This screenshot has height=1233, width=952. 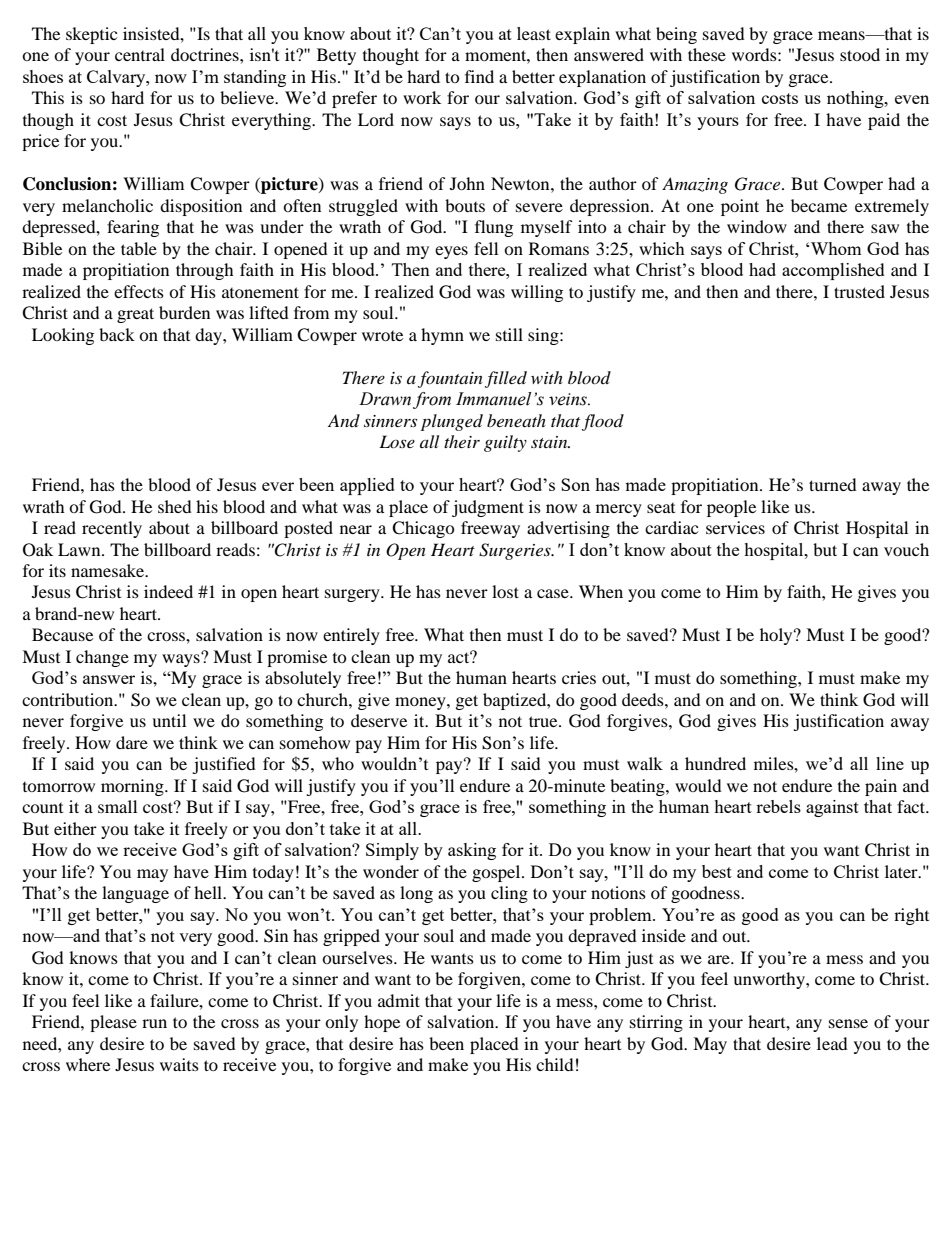 What do you see at coordinates (140, 54) in the screenshot?
I see `central` at bounding box center [140, 54].
